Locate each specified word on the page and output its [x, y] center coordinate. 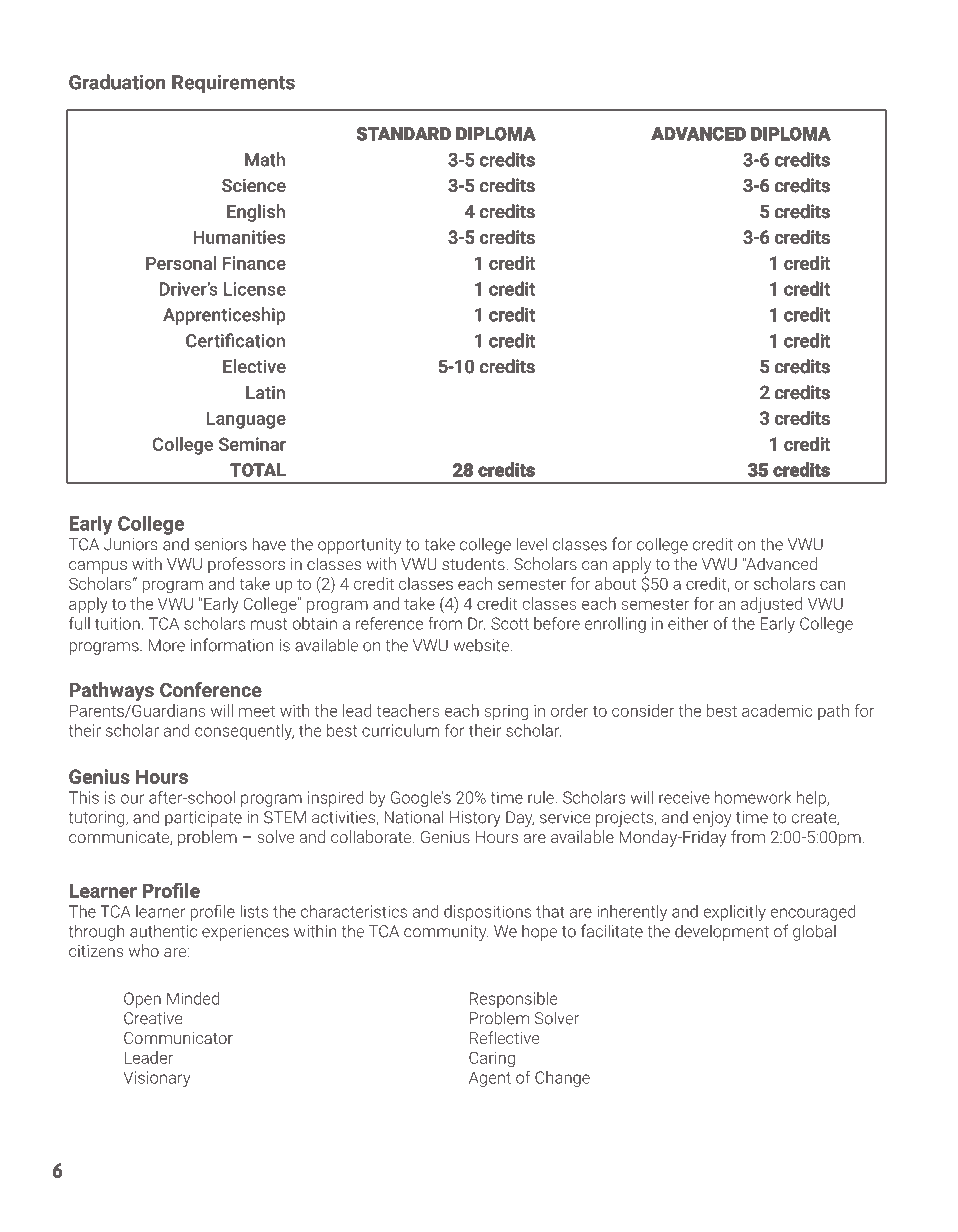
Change [562, 1079]
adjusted [771, 605]
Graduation [117, 82]
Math [265, 159]
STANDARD [404, 134]
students [473, 563]
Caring [492, 1059]
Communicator [178, 1038]
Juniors [130, 544]
